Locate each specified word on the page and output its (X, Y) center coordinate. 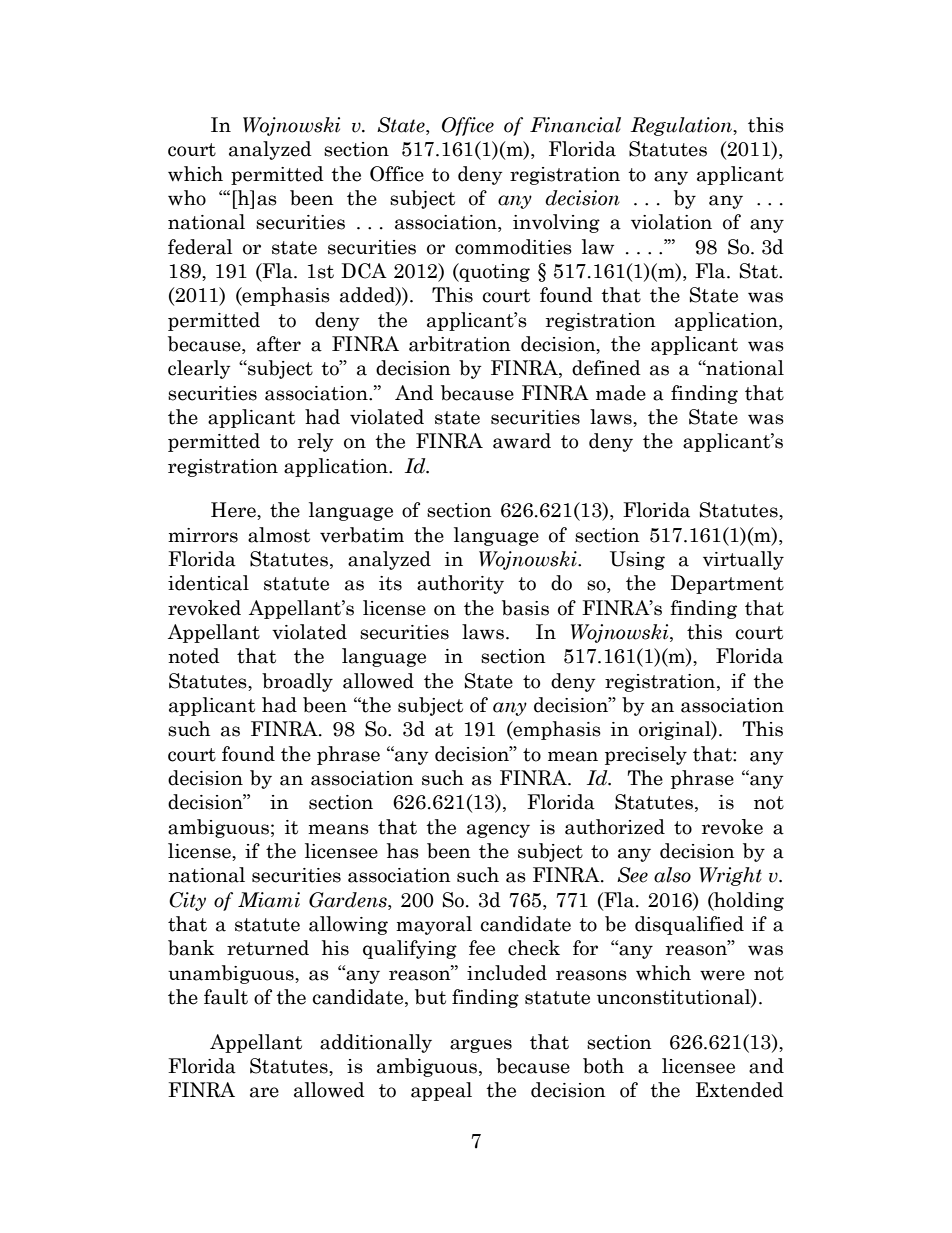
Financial (575, 125)
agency (498, 831)
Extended (740, 1090)
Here (234, 510)
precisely (646, 755)
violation (671, 222)
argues (481, 1046)
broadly (297, 682)
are (264, 1092)
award (522, 441)
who (187, 198)
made (621, 393)
